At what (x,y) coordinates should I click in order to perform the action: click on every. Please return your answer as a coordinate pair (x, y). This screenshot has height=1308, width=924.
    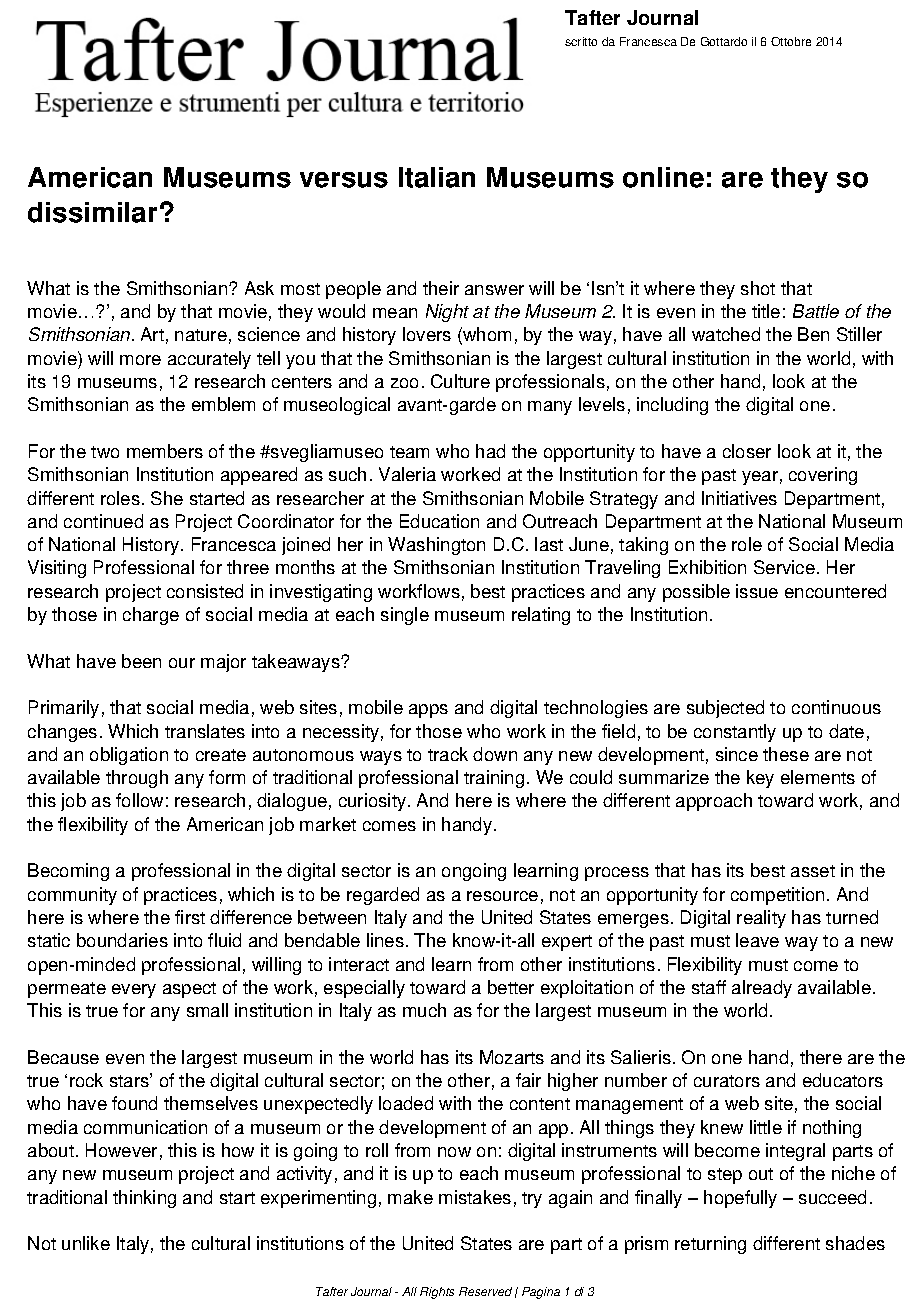
    Looking at the image, I should click on (134, 991).
